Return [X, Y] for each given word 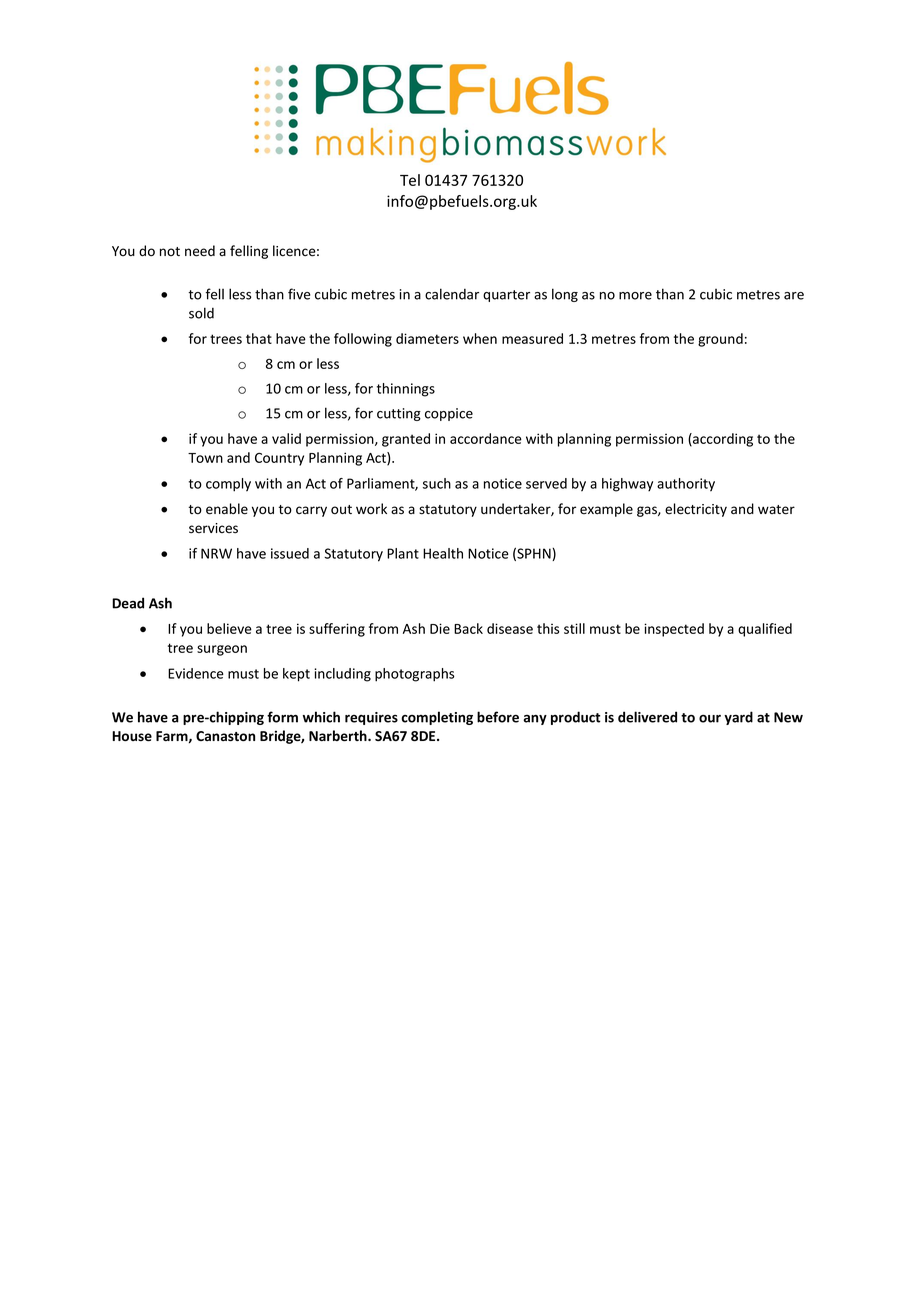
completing [437, 718]
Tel [410, 180]
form [282, 717]
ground [720, 340]
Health [443, 553]
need [200, 251]
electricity [696, 510]
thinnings [406, 390]
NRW [216, 553]
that [259, 338]
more [635, 296]
